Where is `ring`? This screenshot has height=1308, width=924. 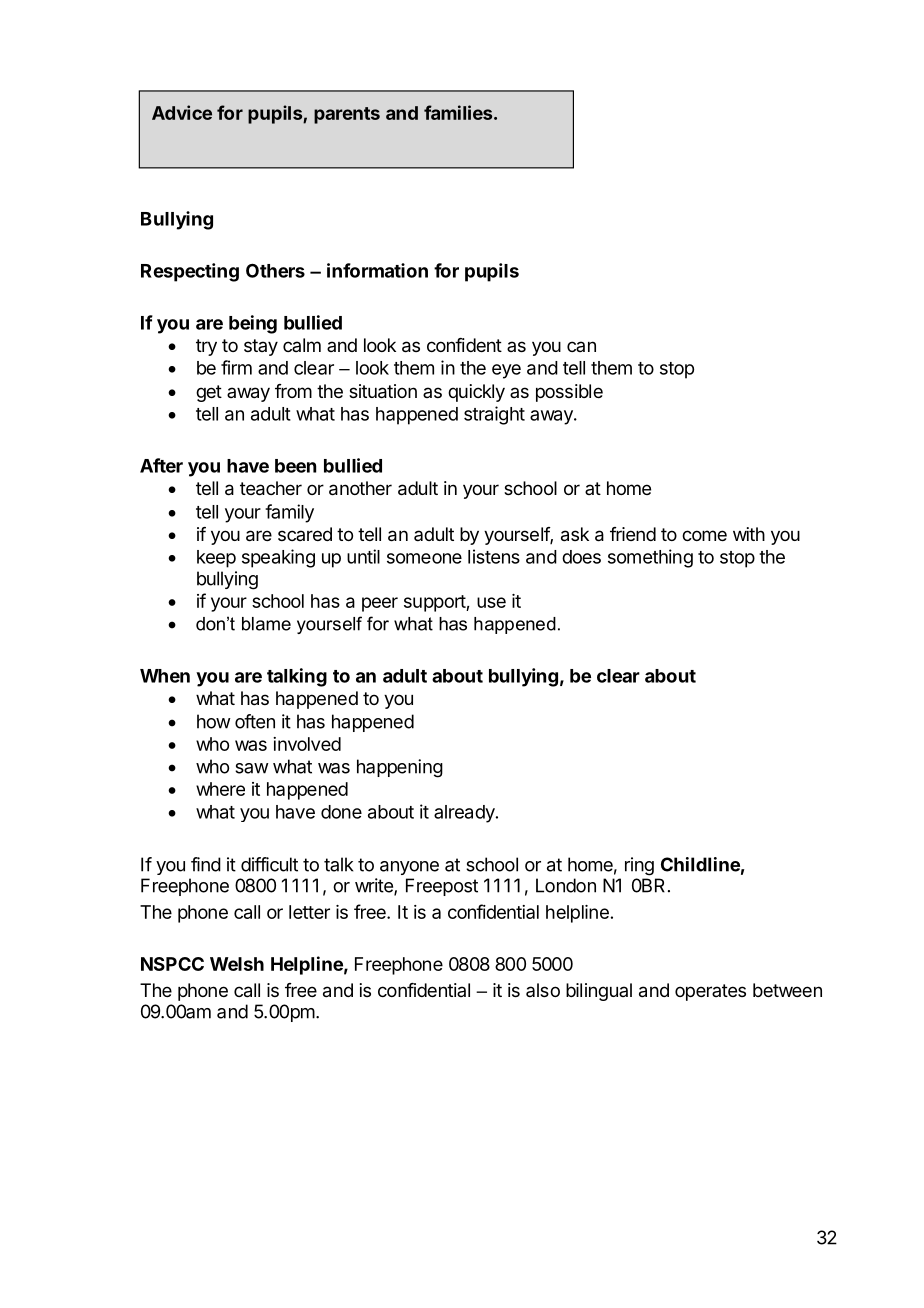
ring is located at coordinates (639, 866).
